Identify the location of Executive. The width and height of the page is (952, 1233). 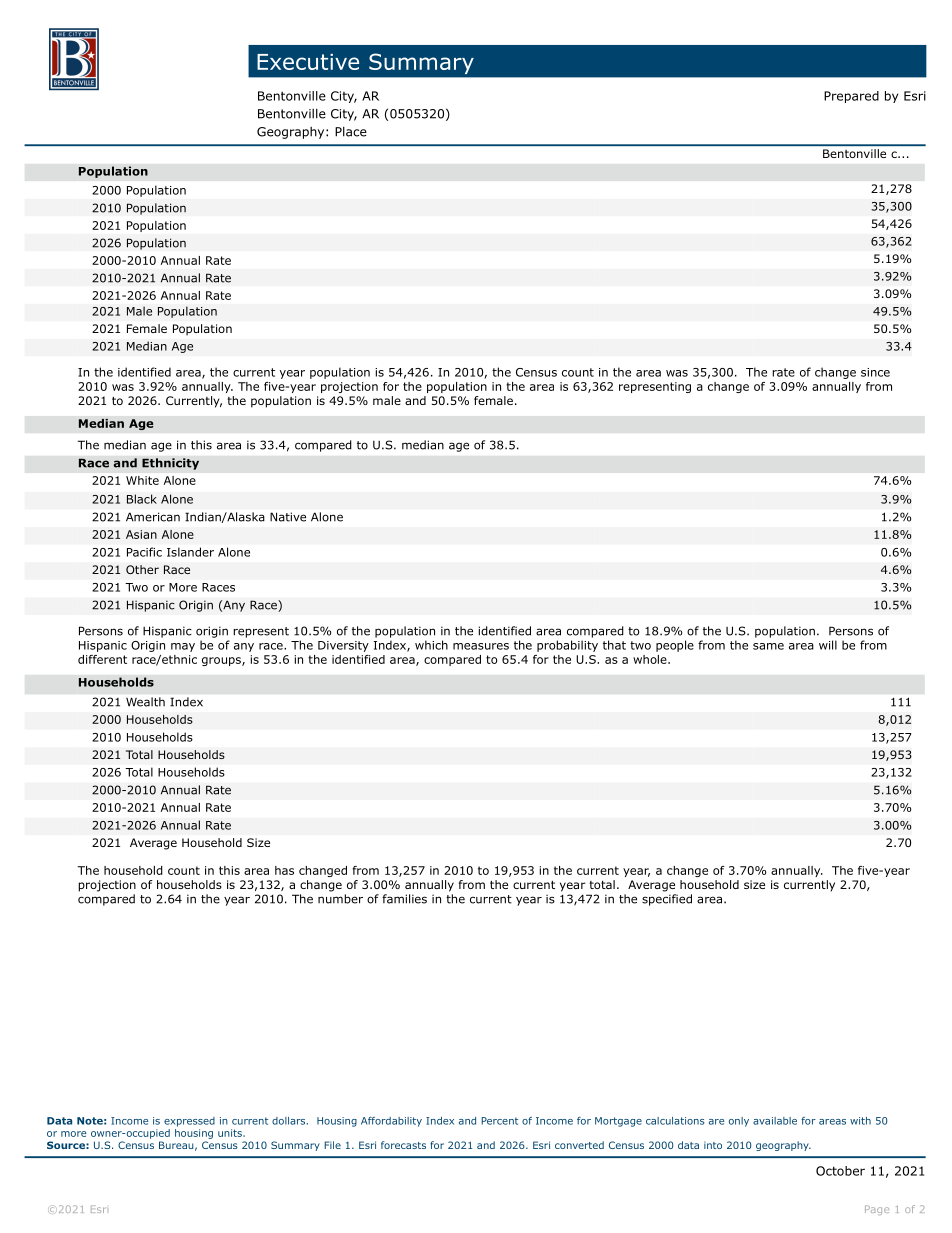
(308, 62).
